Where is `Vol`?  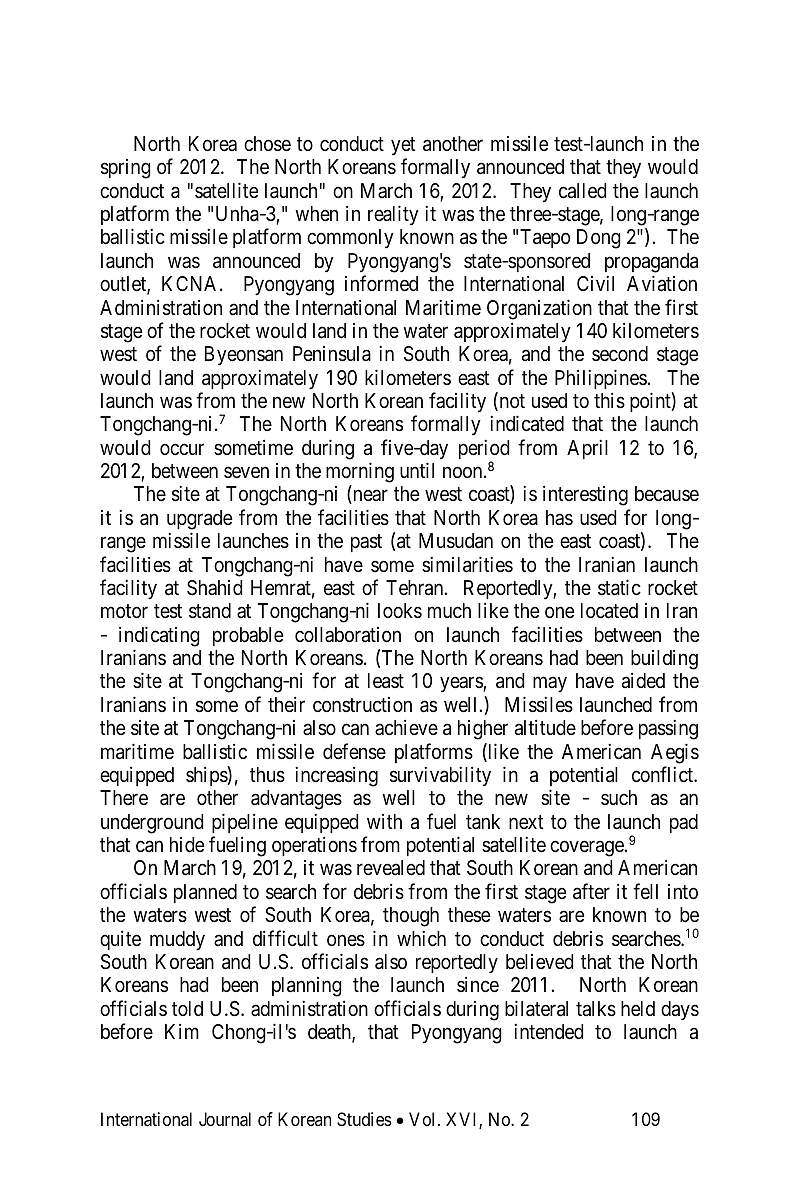 Vol is located at coordinates (424, 1119).
